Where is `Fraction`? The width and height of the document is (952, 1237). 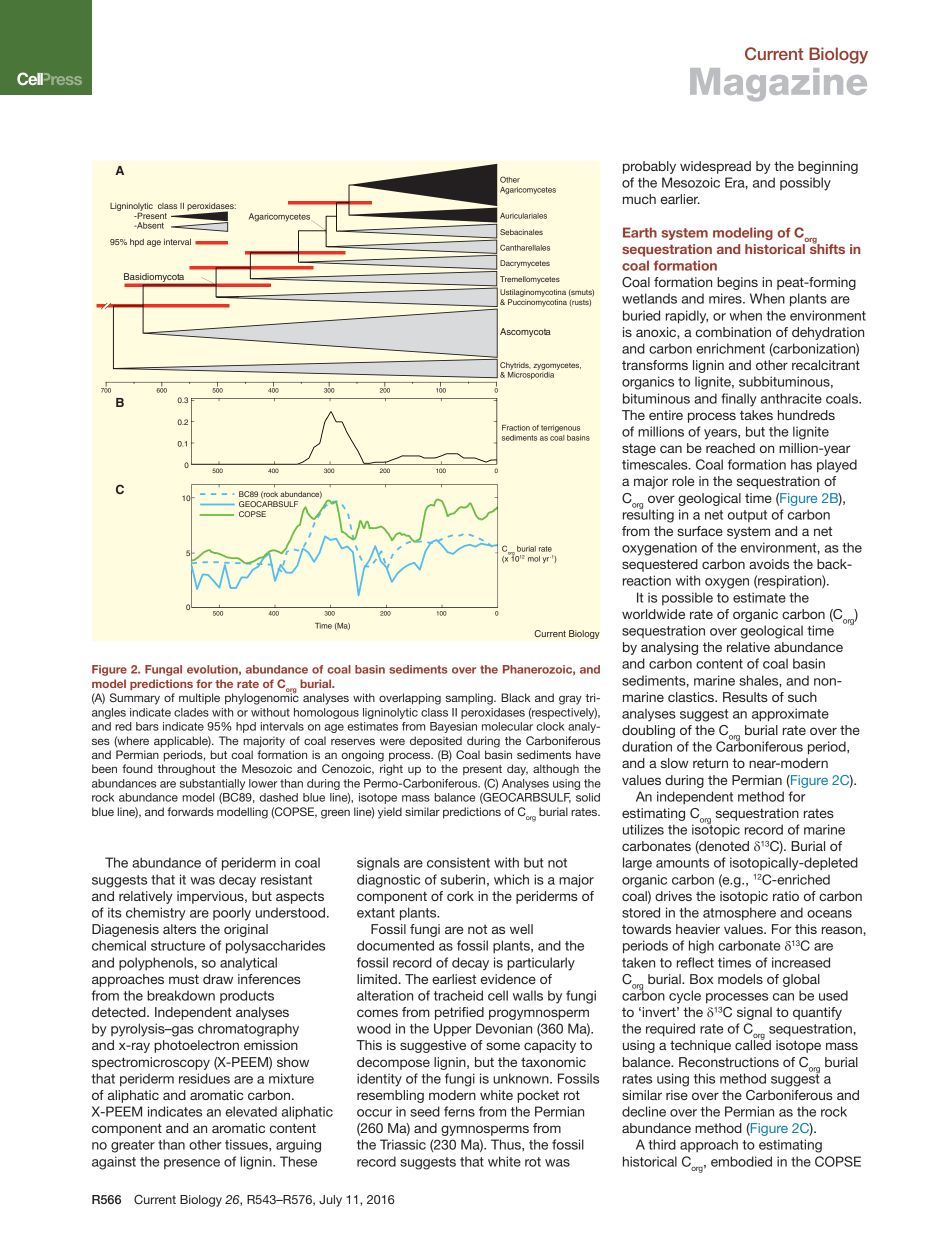
Fraction is located at coordinates (516, 428).
